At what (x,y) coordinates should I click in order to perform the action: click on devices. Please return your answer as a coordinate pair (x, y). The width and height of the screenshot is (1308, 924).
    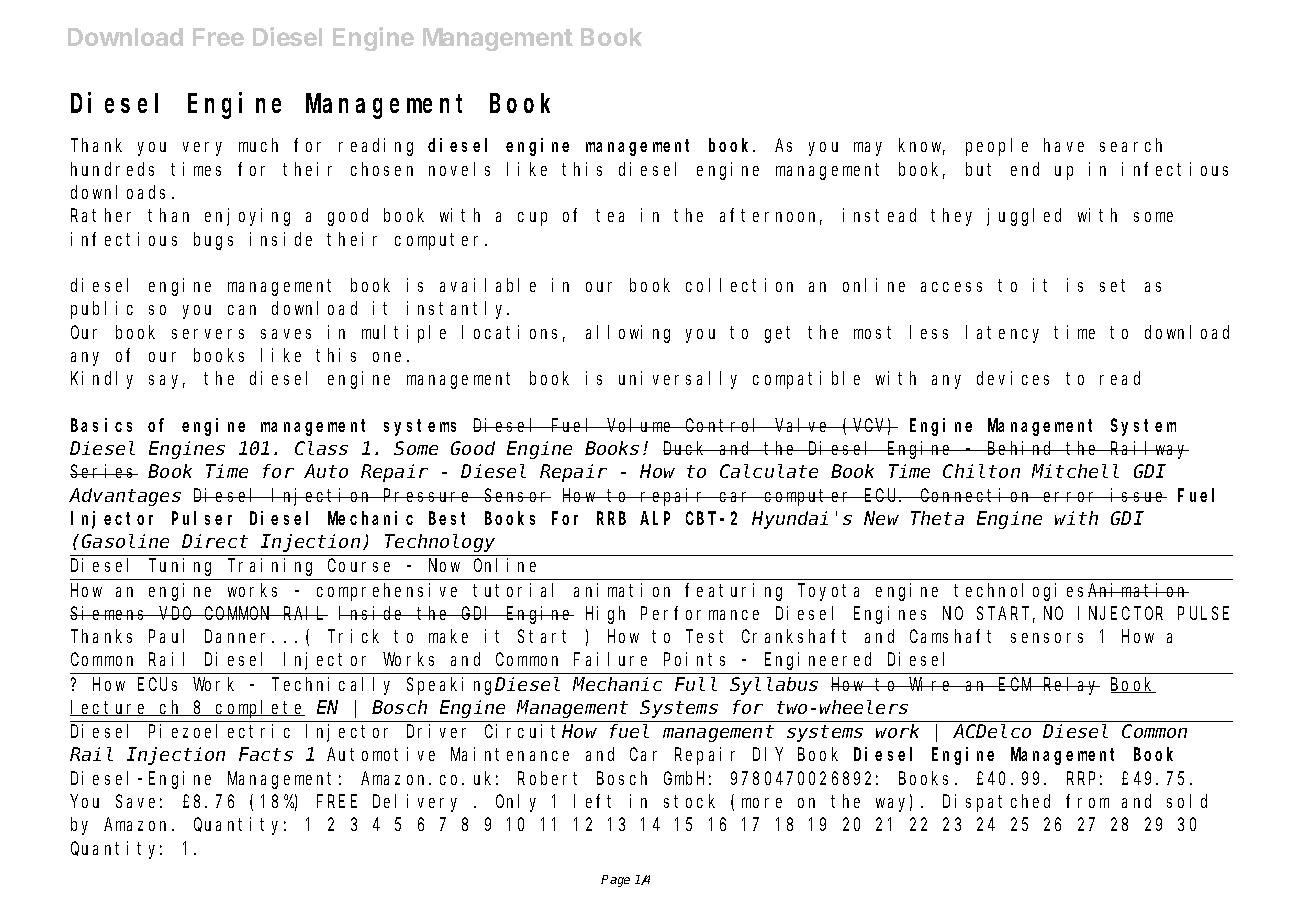
    Looking at the image, I should click on (1013, 378).
